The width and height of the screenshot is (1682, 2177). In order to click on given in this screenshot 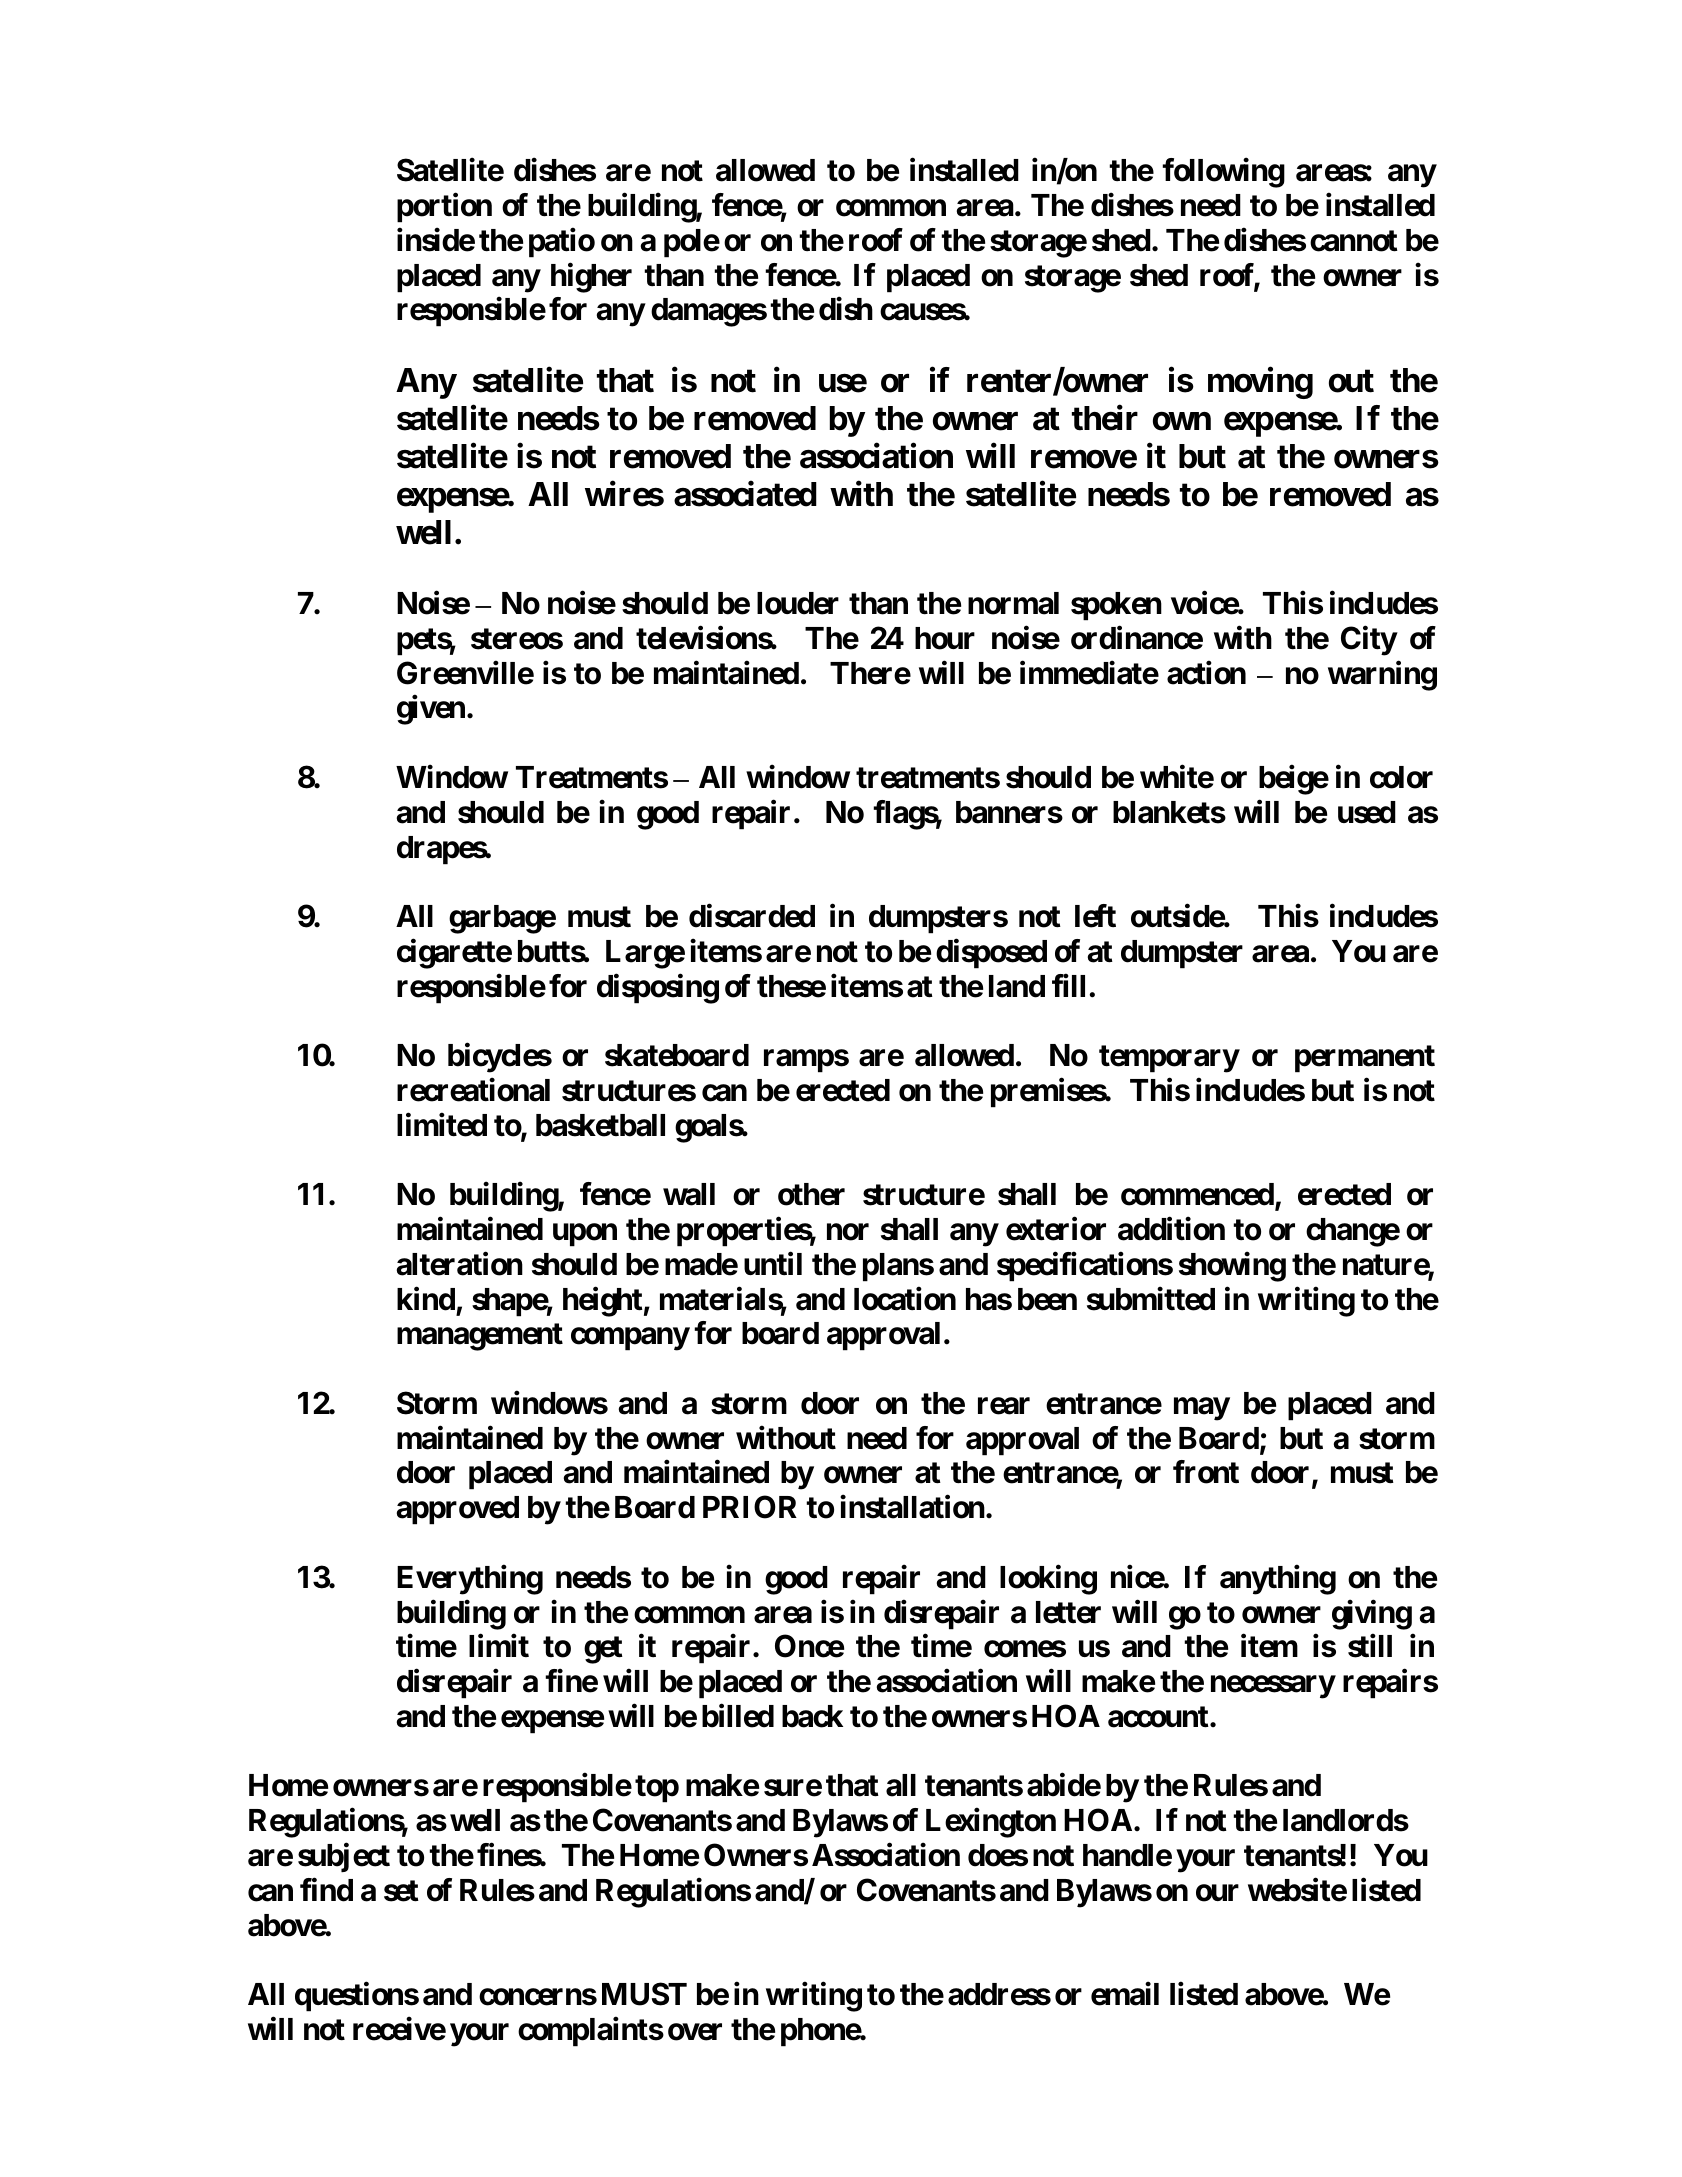, I will do `click(431, 710)`.
